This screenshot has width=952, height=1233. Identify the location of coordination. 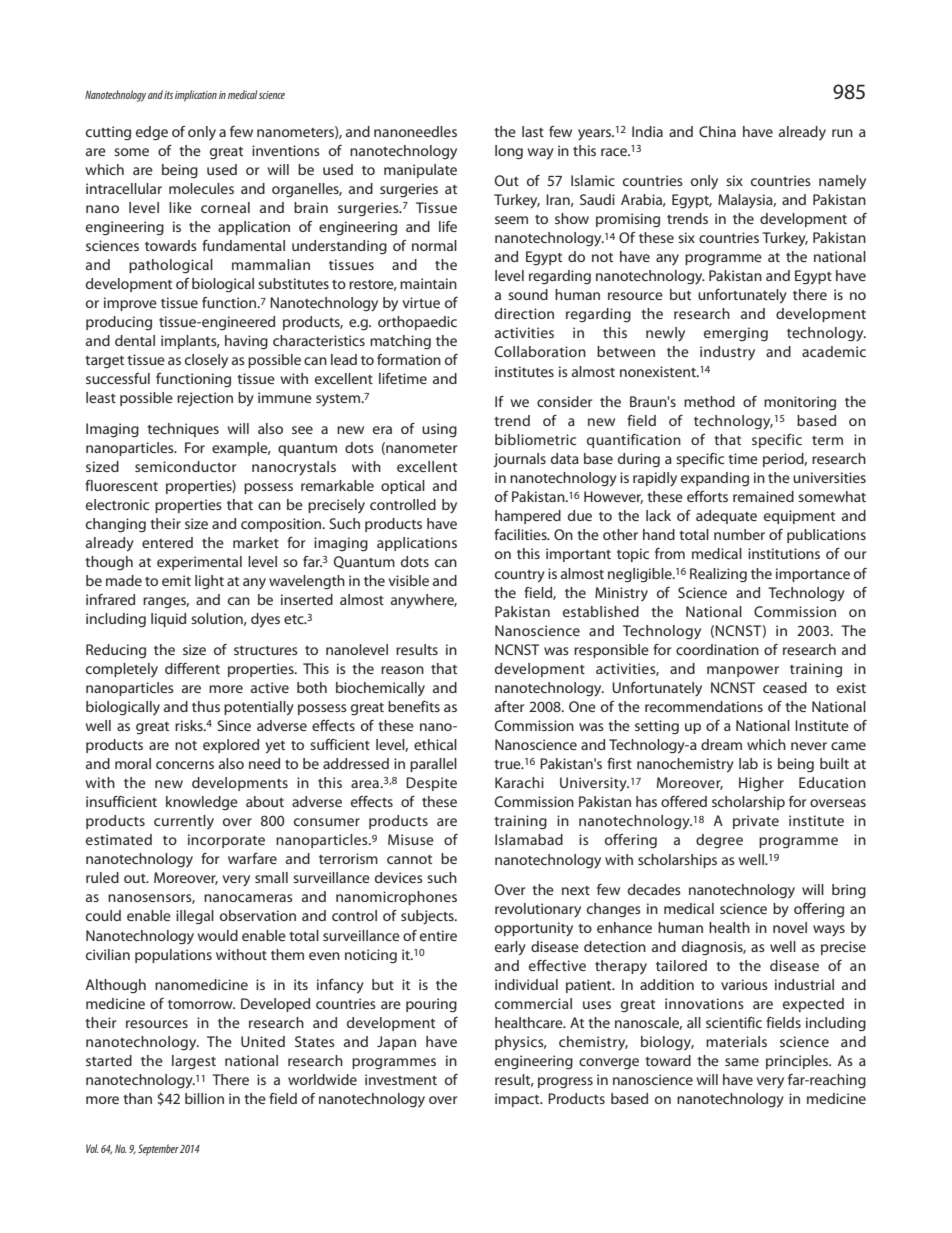
(717, 649).
